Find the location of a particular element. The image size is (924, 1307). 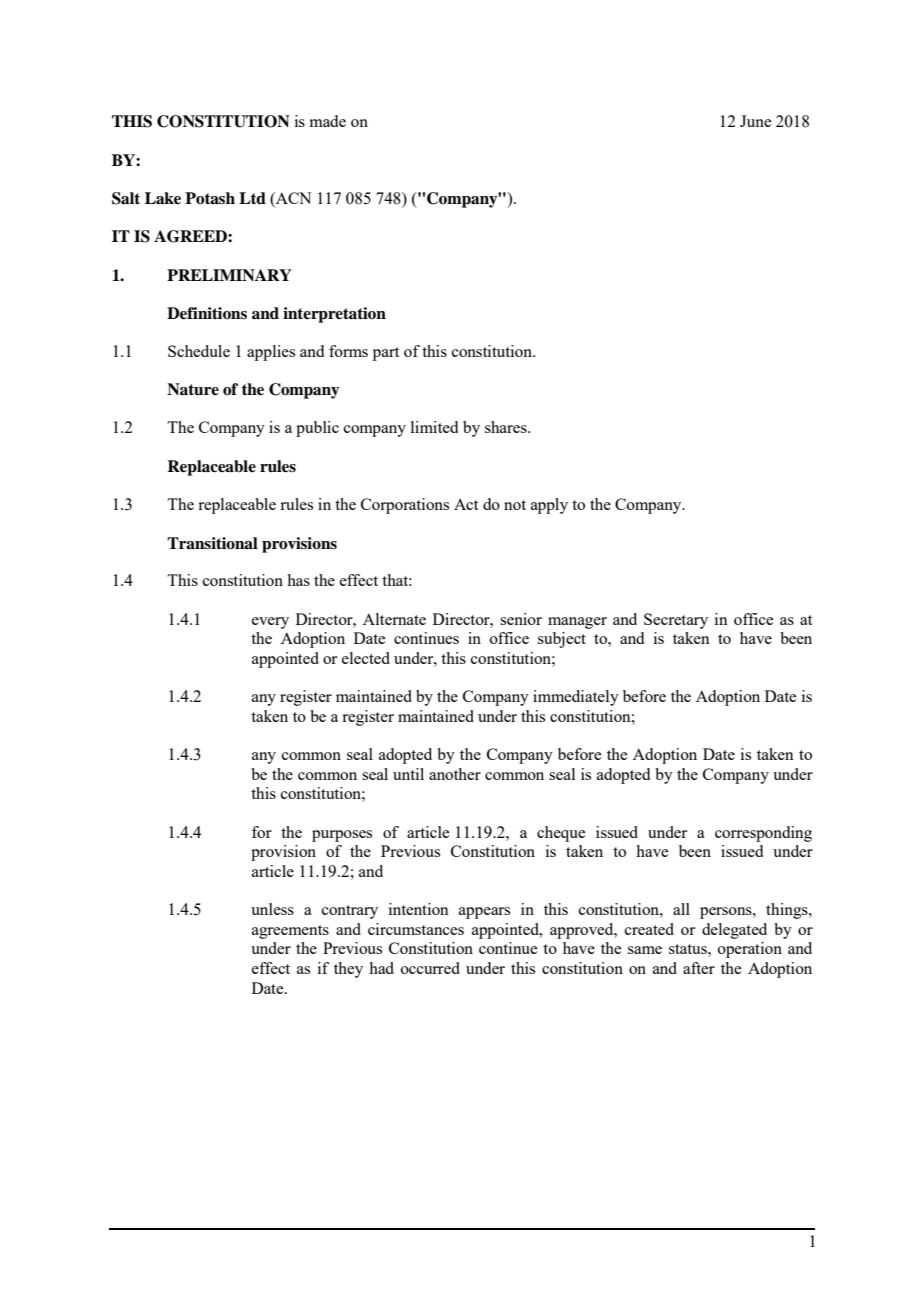

June is located at coordinates (755, 121).
